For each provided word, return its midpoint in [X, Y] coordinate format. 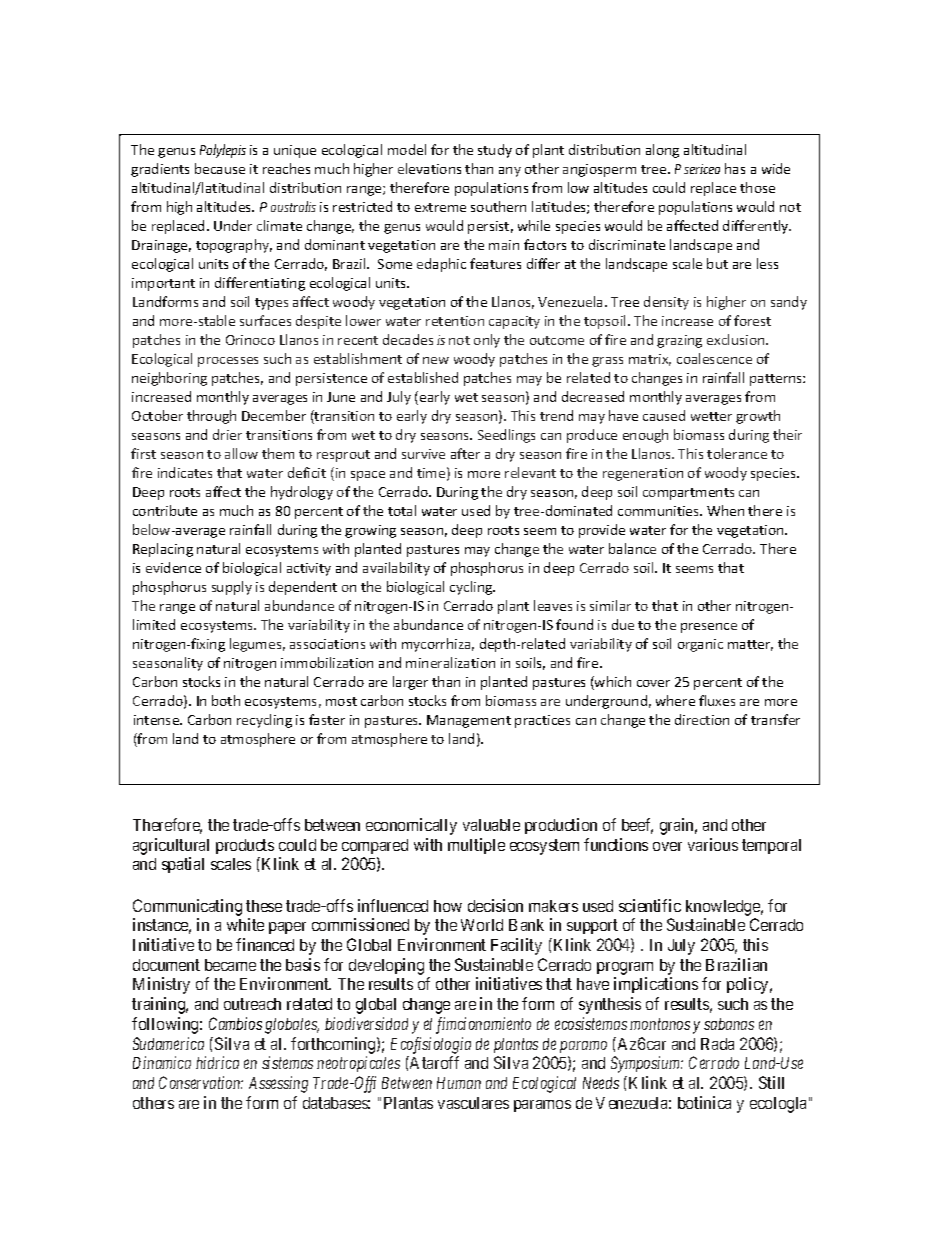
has [735, 168]
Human [459, 1083]
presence [709, 628]
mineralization [450, 662]
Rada [717, 1044]
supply [232, 588]
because [220, 168]
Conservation [201, 1082]
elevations [429, 168]
